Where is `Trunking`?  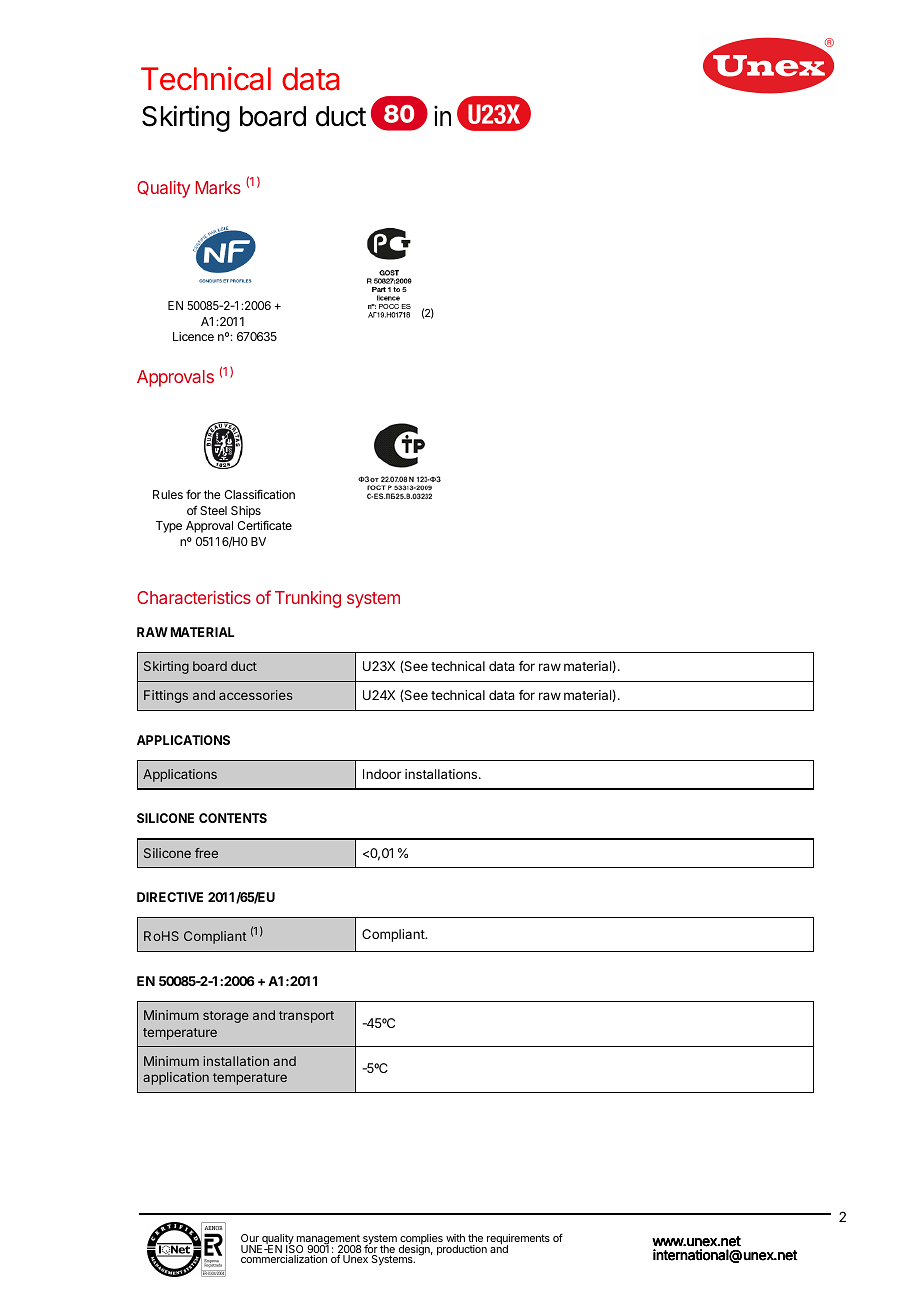 Trunking is located at coordinates (308, 599).
